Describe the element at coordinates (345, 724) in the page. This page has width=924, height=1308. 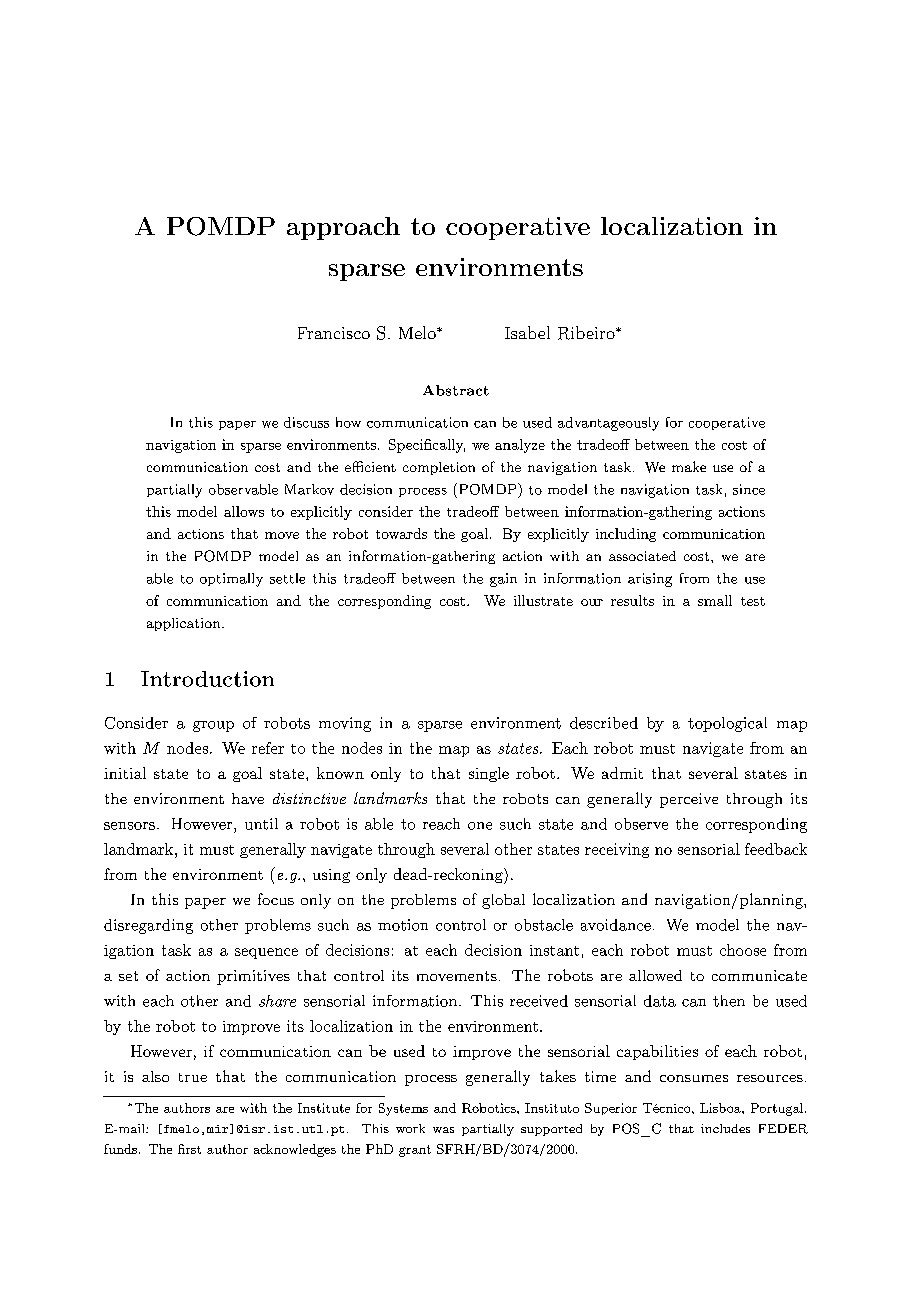
I see `moving` at that location.
